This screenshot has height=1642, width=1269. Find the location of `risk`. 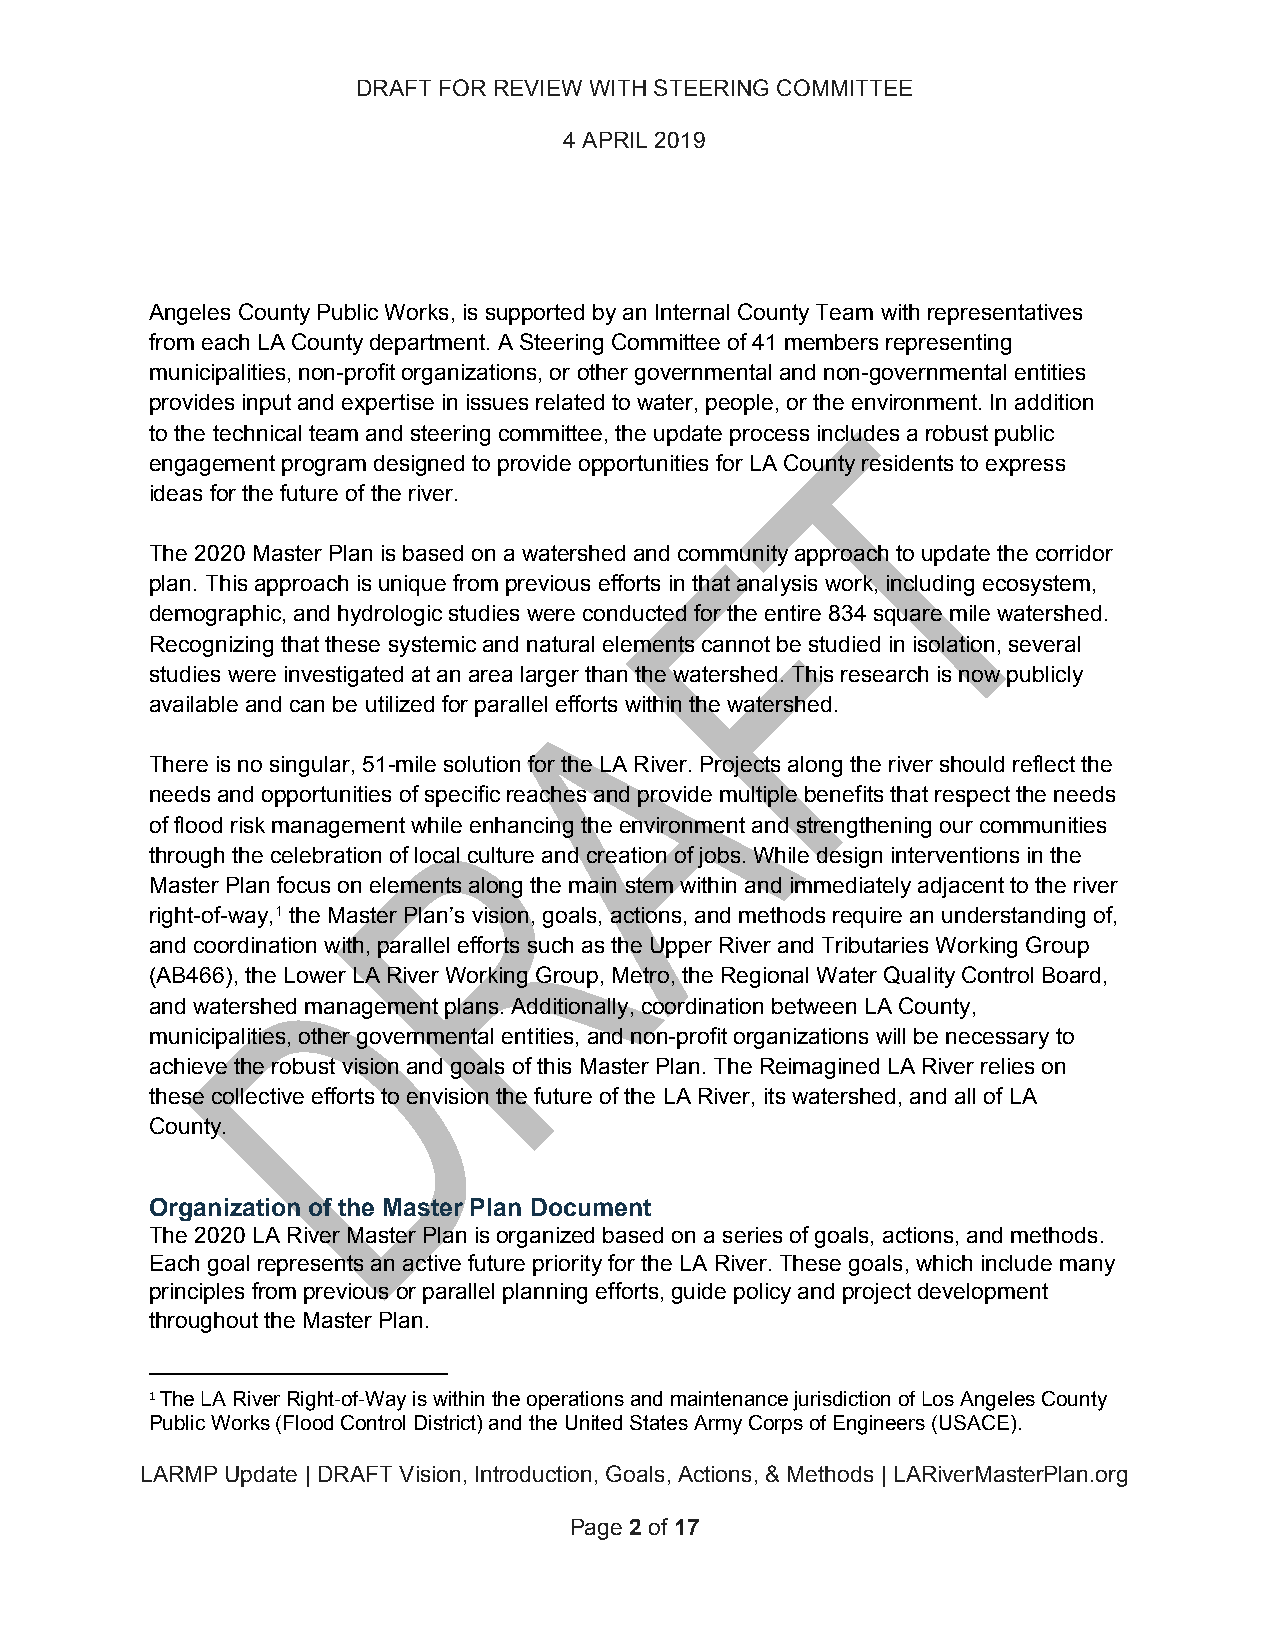

risk is located at coordinates (248, 825).
